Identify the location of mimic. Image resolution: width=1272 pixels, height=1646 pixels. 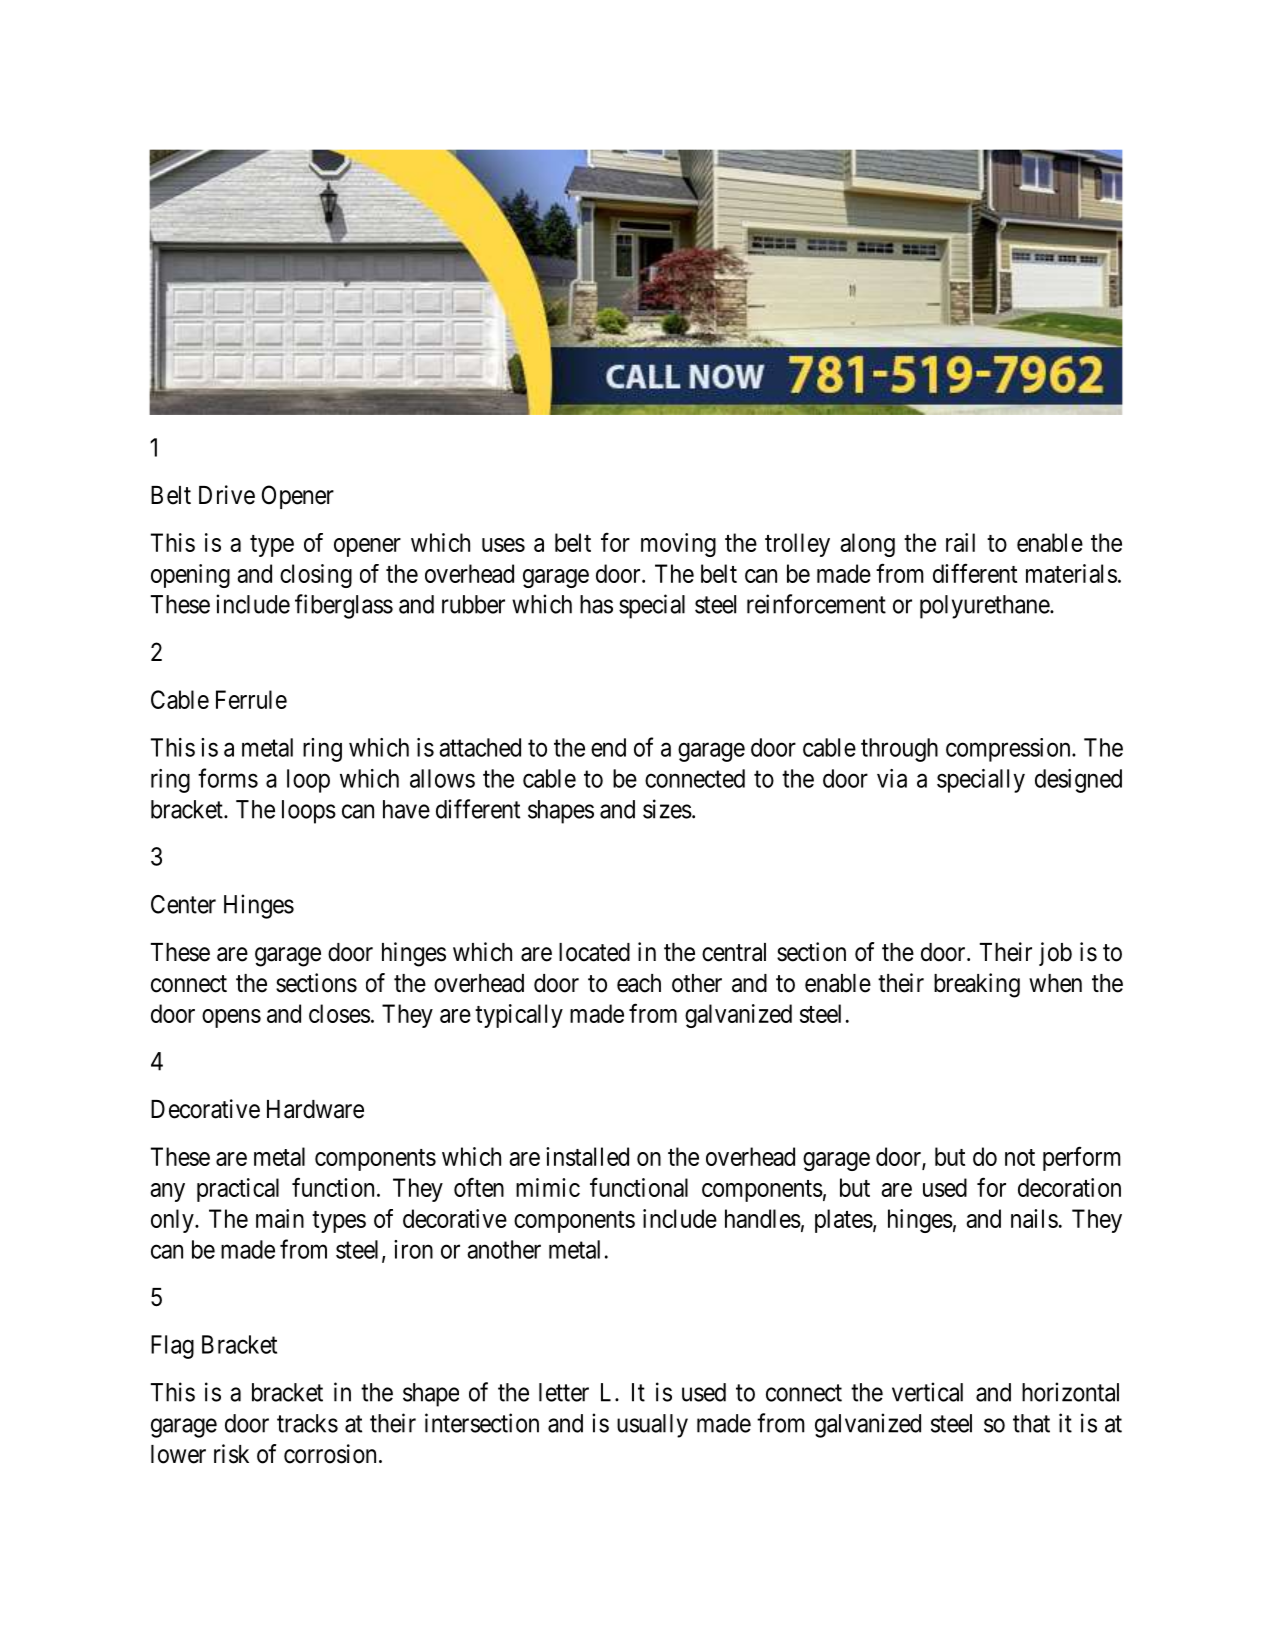
(548, 1187).
